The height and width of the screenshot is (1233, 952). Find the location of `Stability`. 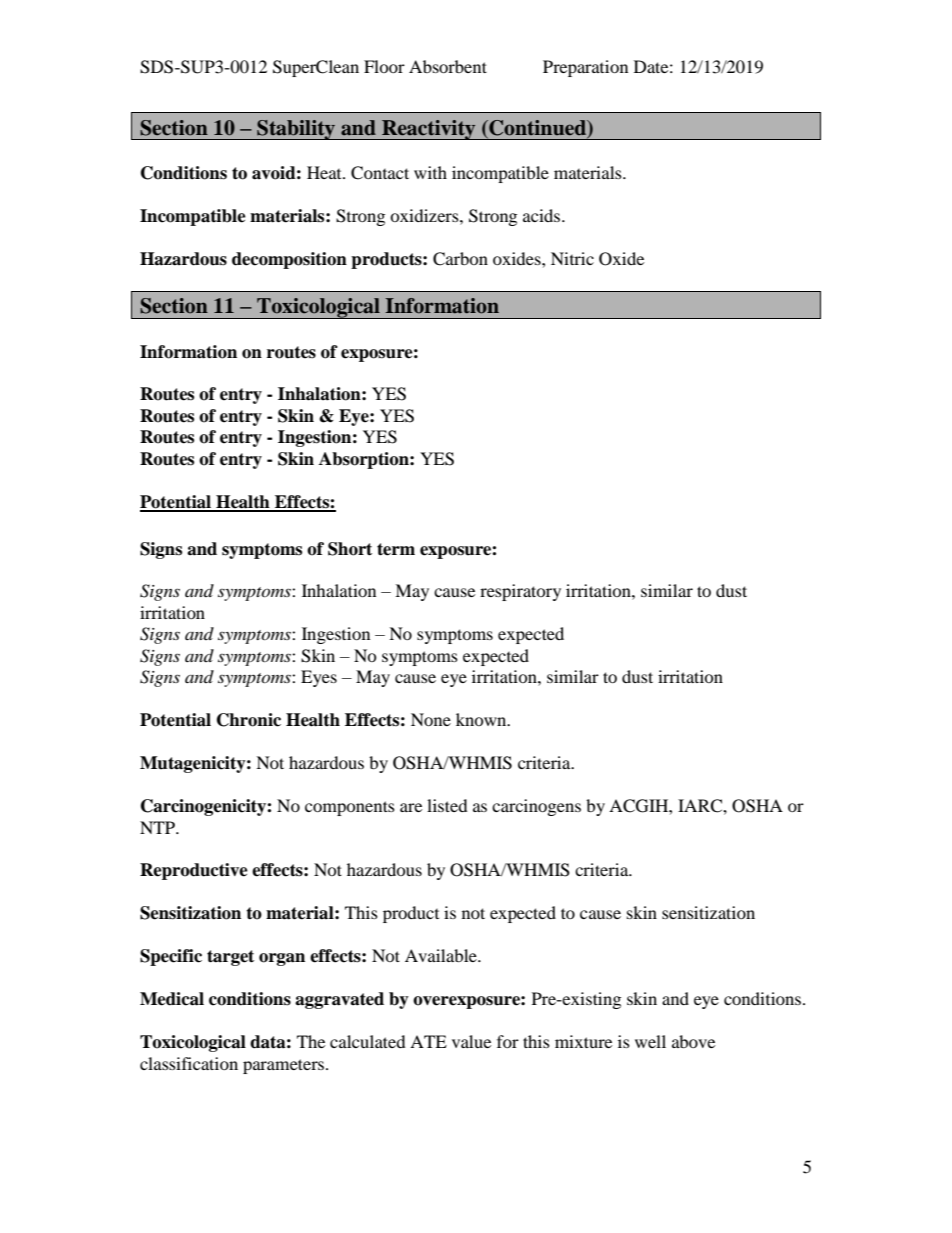

Stability is located at coordinates (296, 129).
